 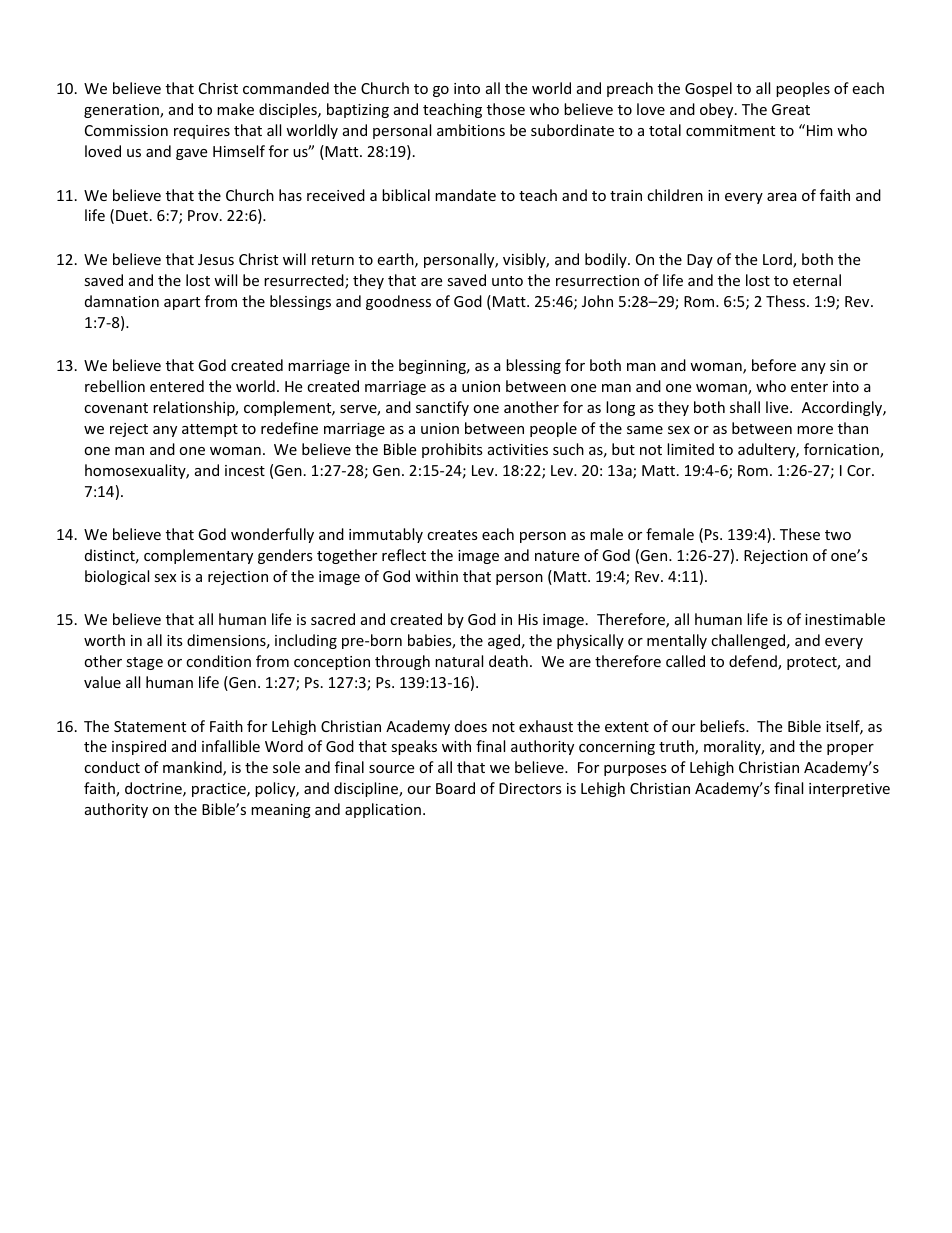 I want to click on natural, so click(x=459, y=661).
